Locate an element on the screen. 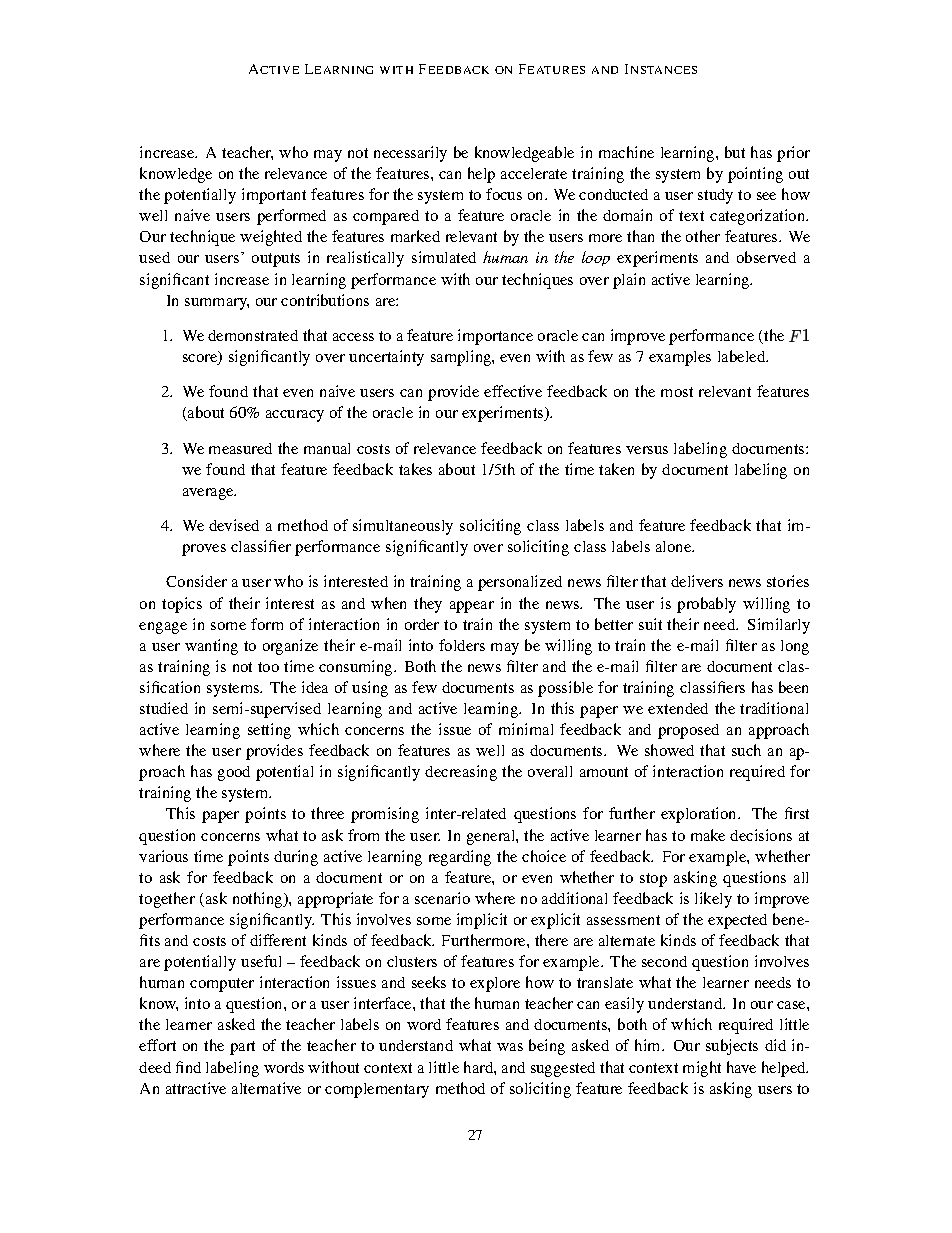  might is located at coordinates (702, 1069).
